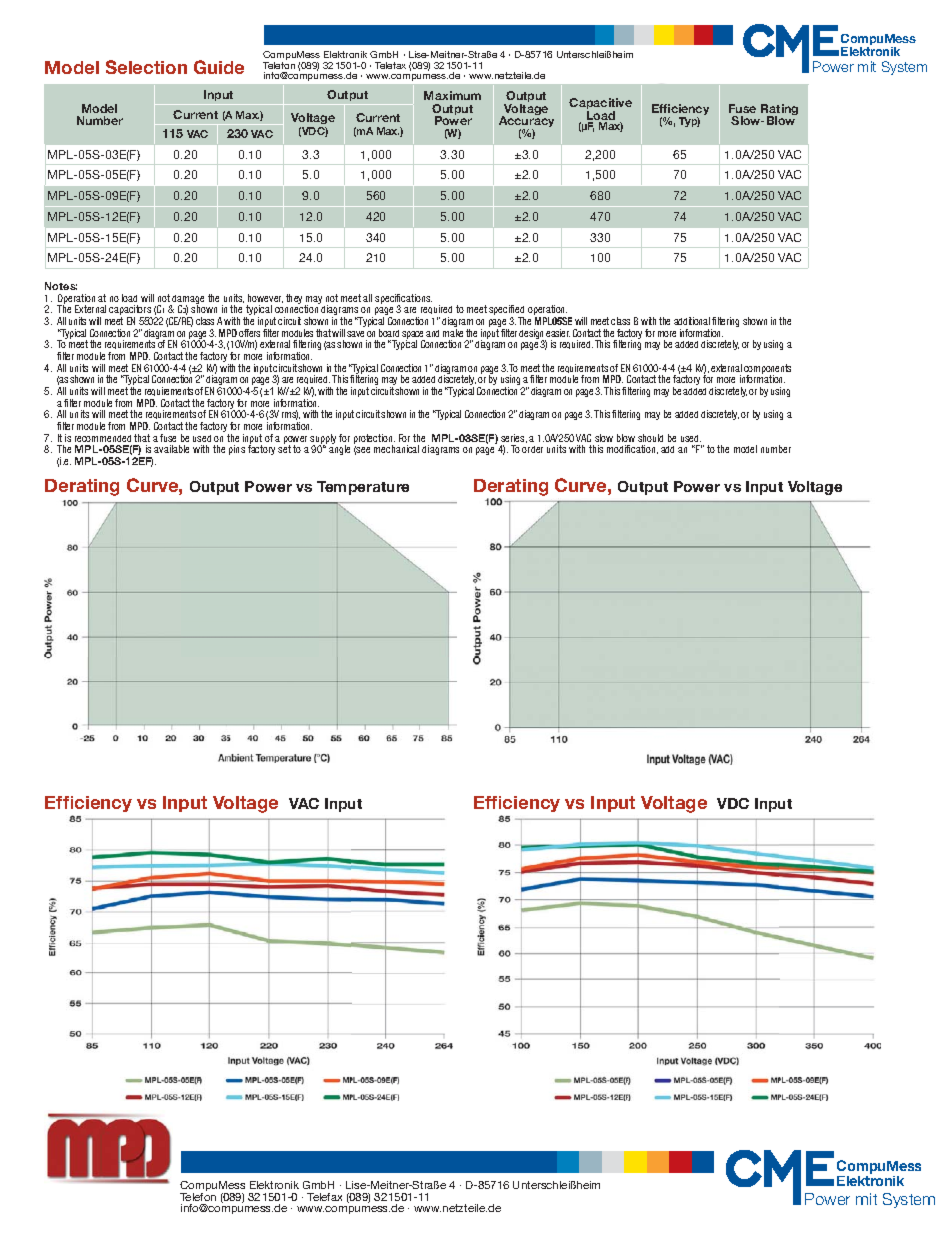 The image size is (952, 1233). Describe the element at coordinates (600, 105) in the page. I see `Capacitive` at that location.
